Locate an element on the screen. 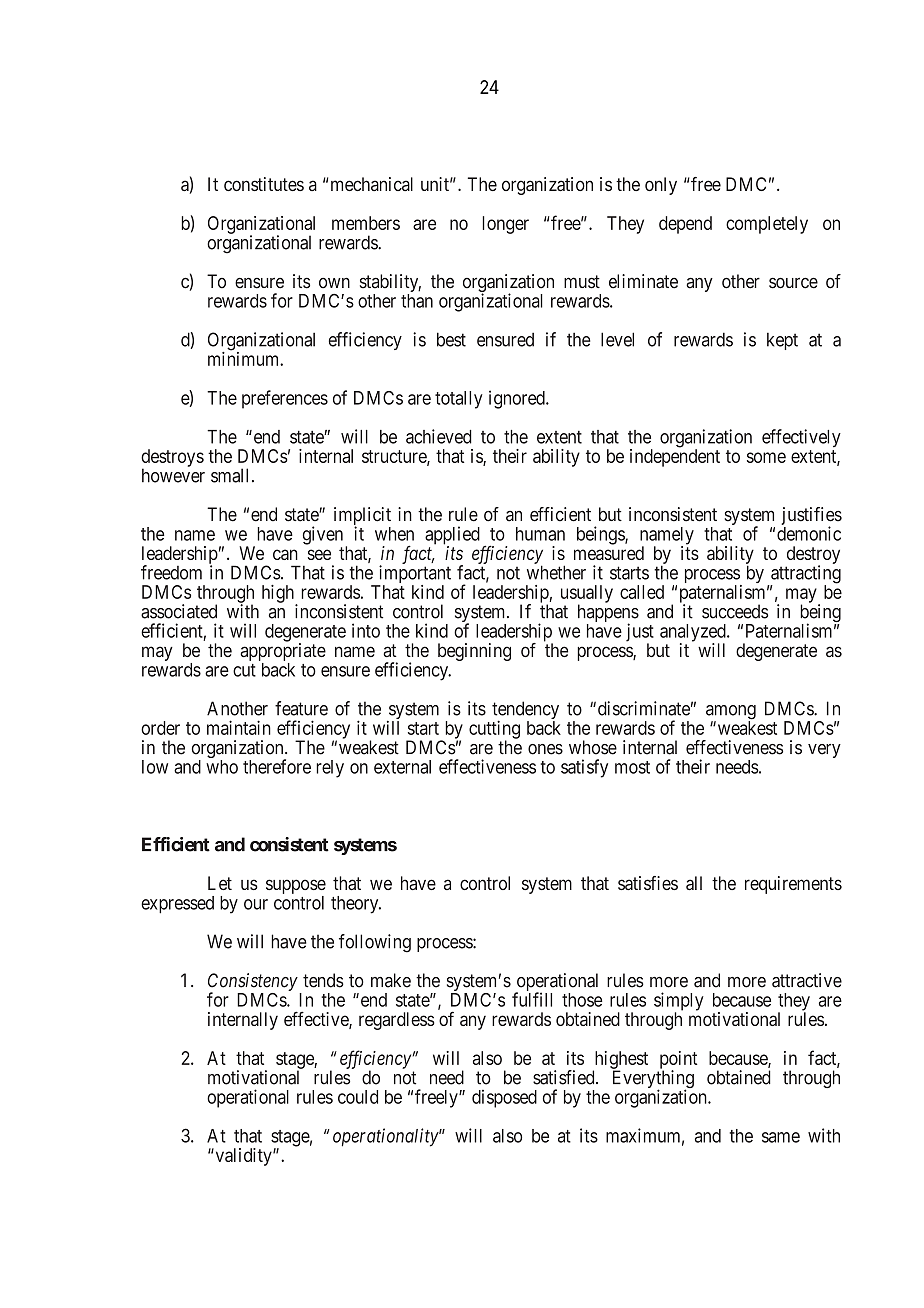  longer is located at coordinates (505, 225).
